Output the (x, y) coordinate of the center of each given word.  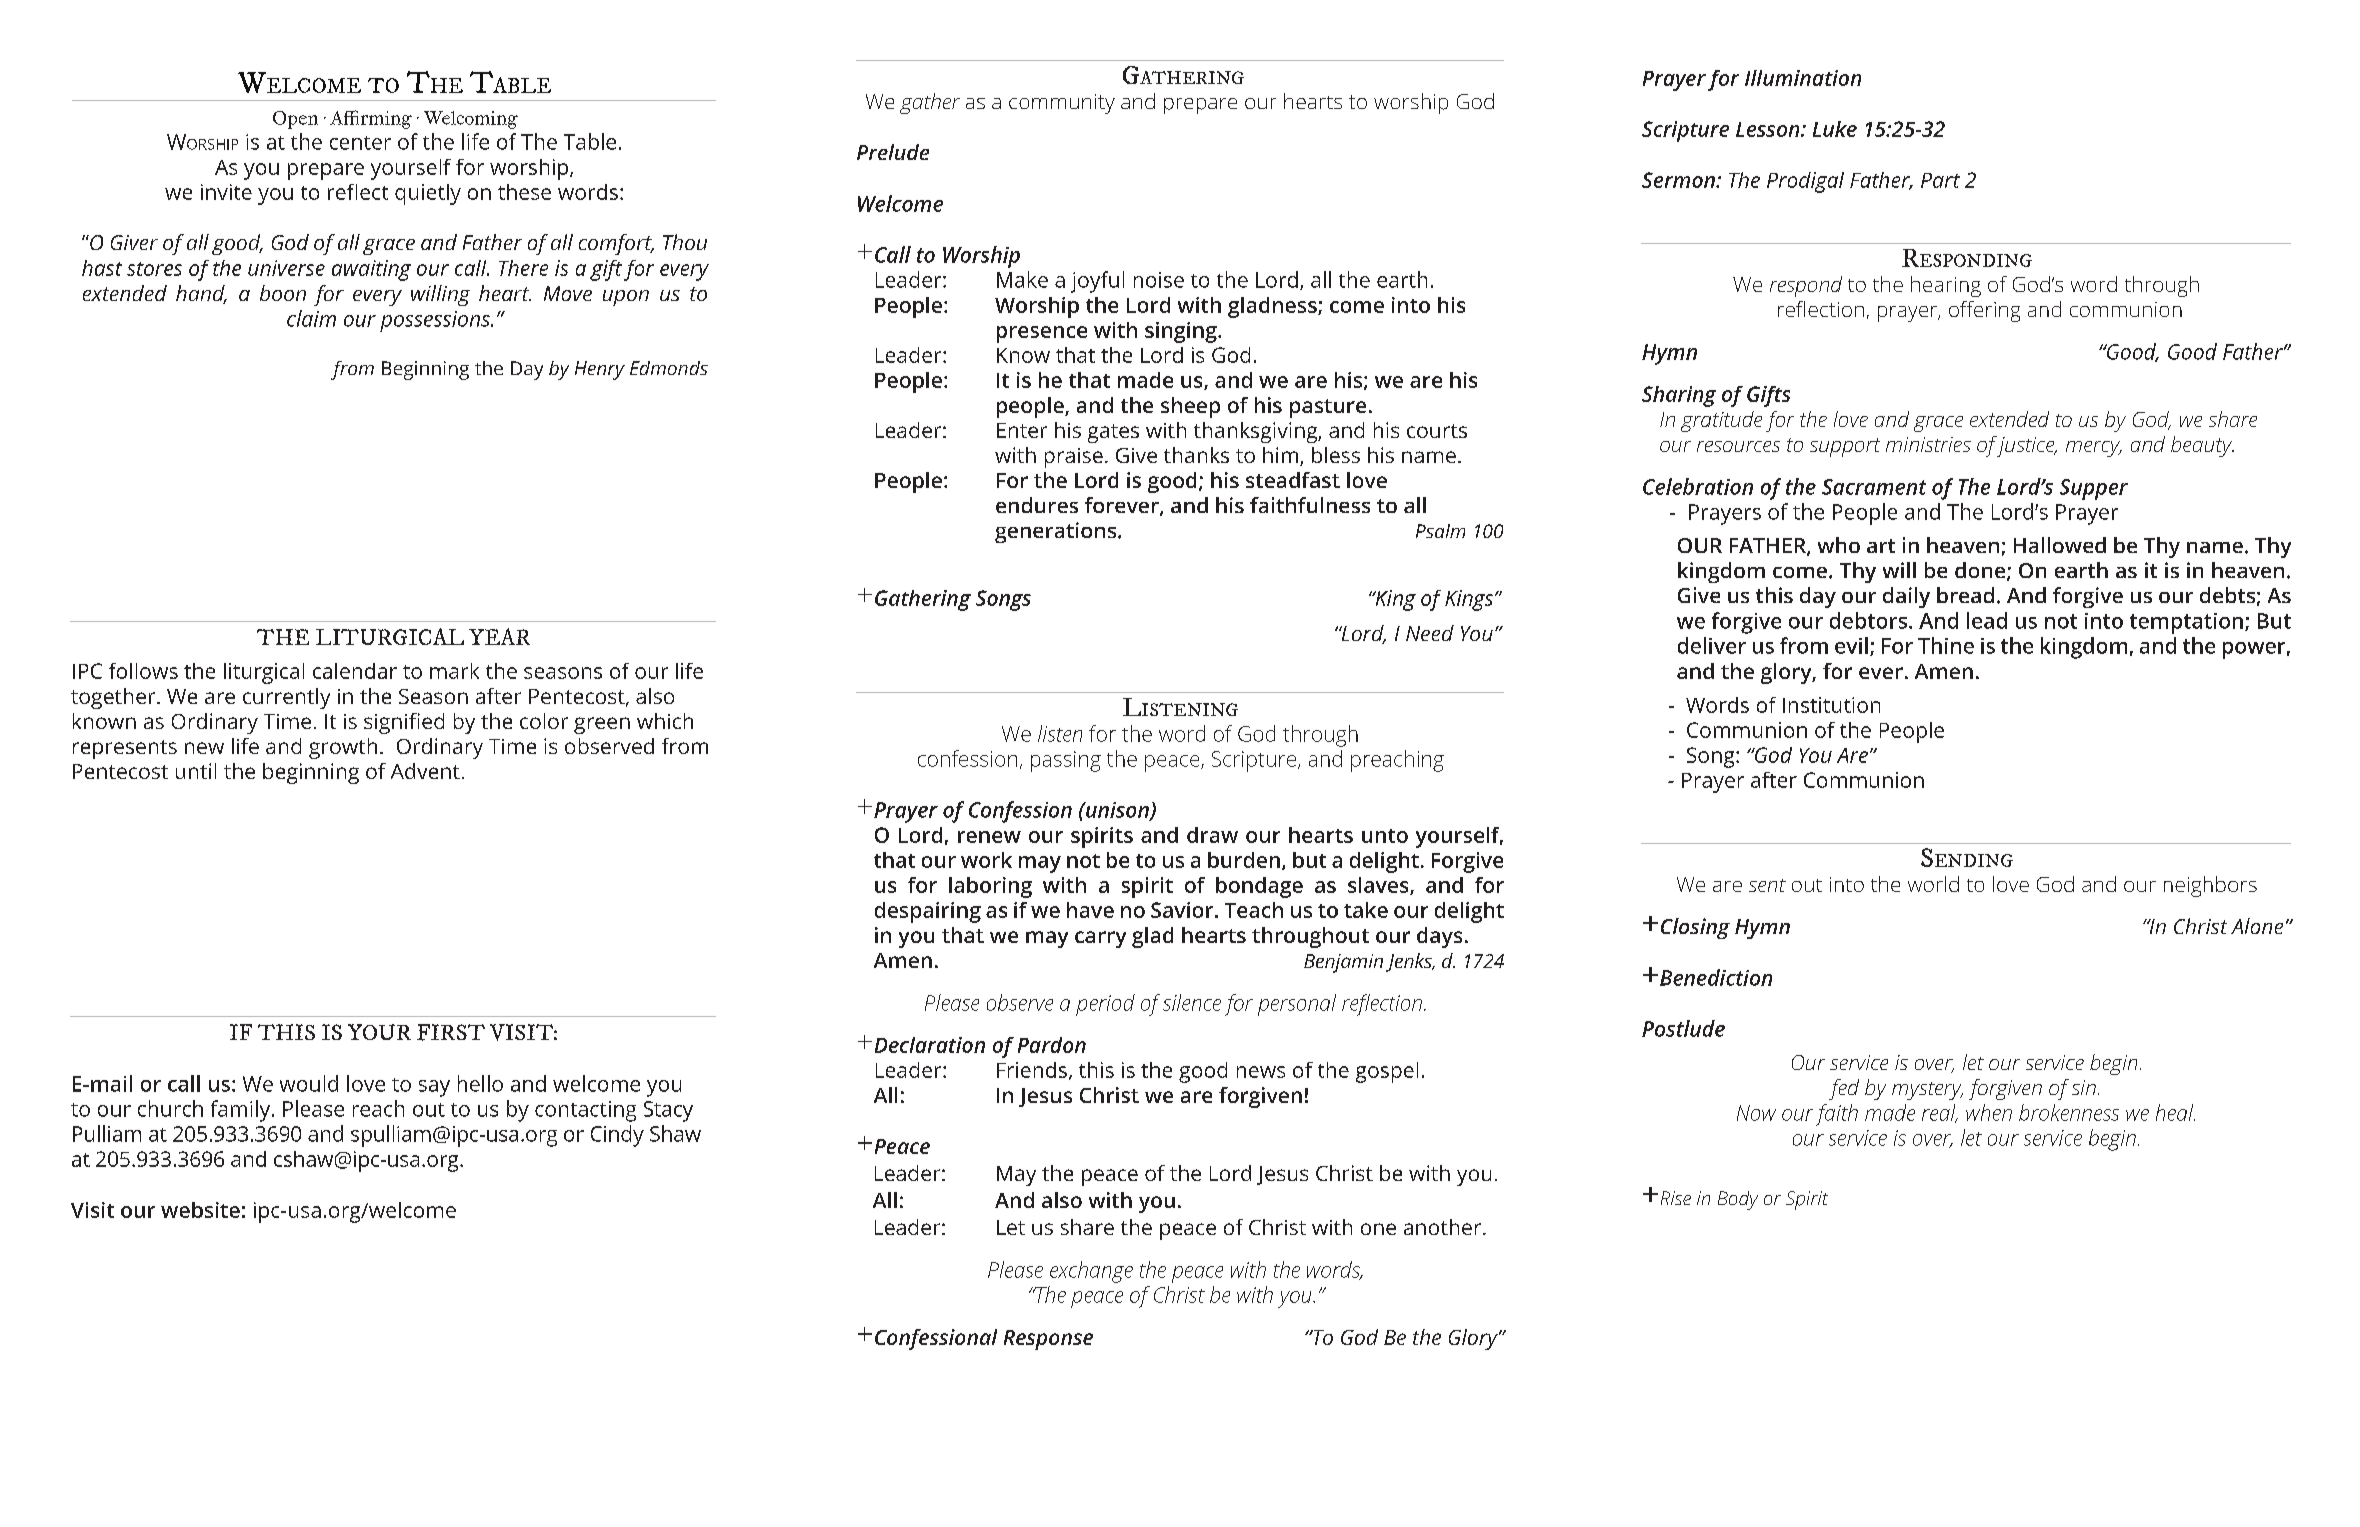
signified (404, 723)
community (1062, 104)
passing (1066, 761)
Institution (1831, 705)
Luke (1835, 129)
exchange (1091, 1272)
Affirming (371, 119)
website (200, 1210)
